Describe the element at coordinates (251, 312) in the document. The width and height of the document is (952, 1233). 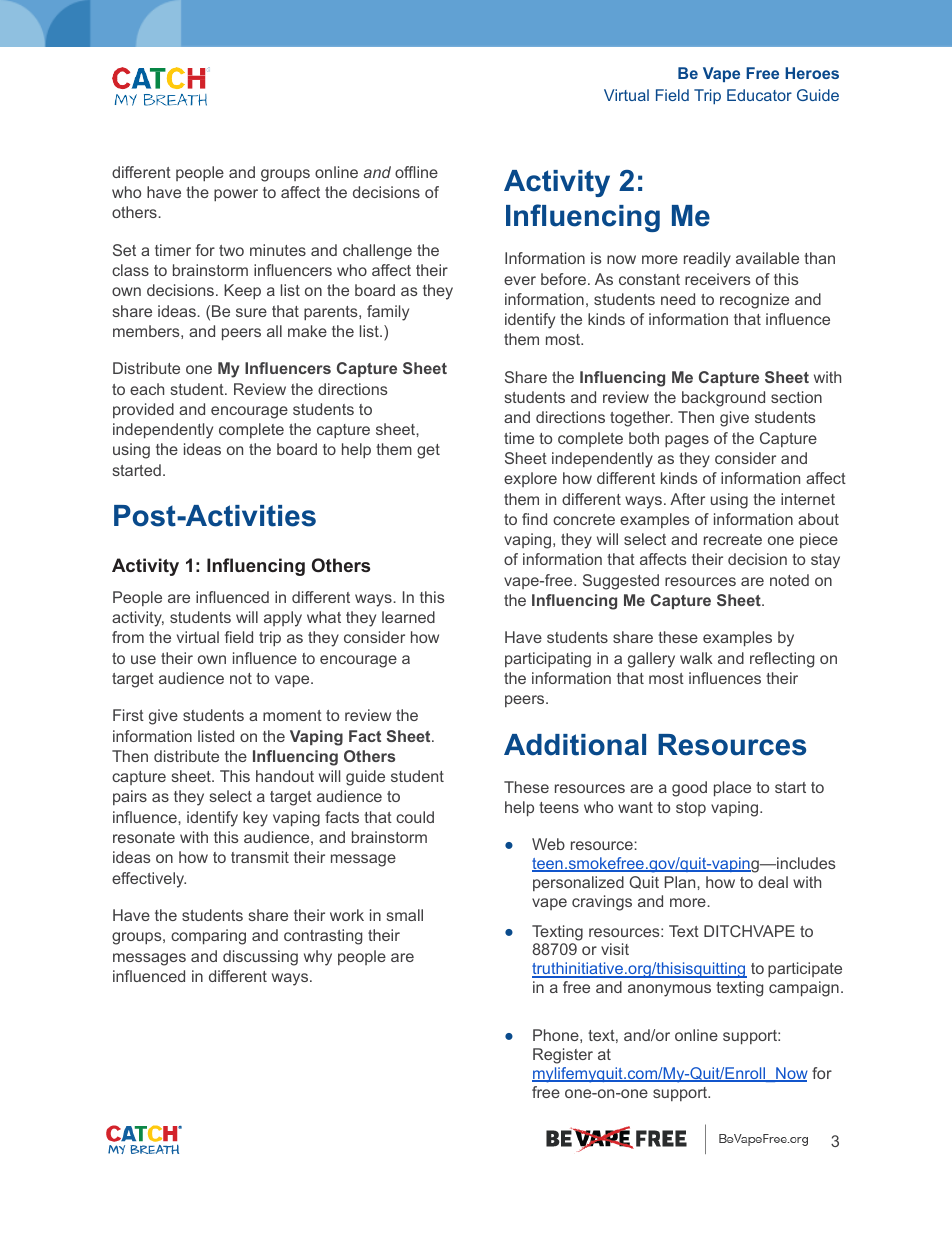
I see `sure` at that location.
